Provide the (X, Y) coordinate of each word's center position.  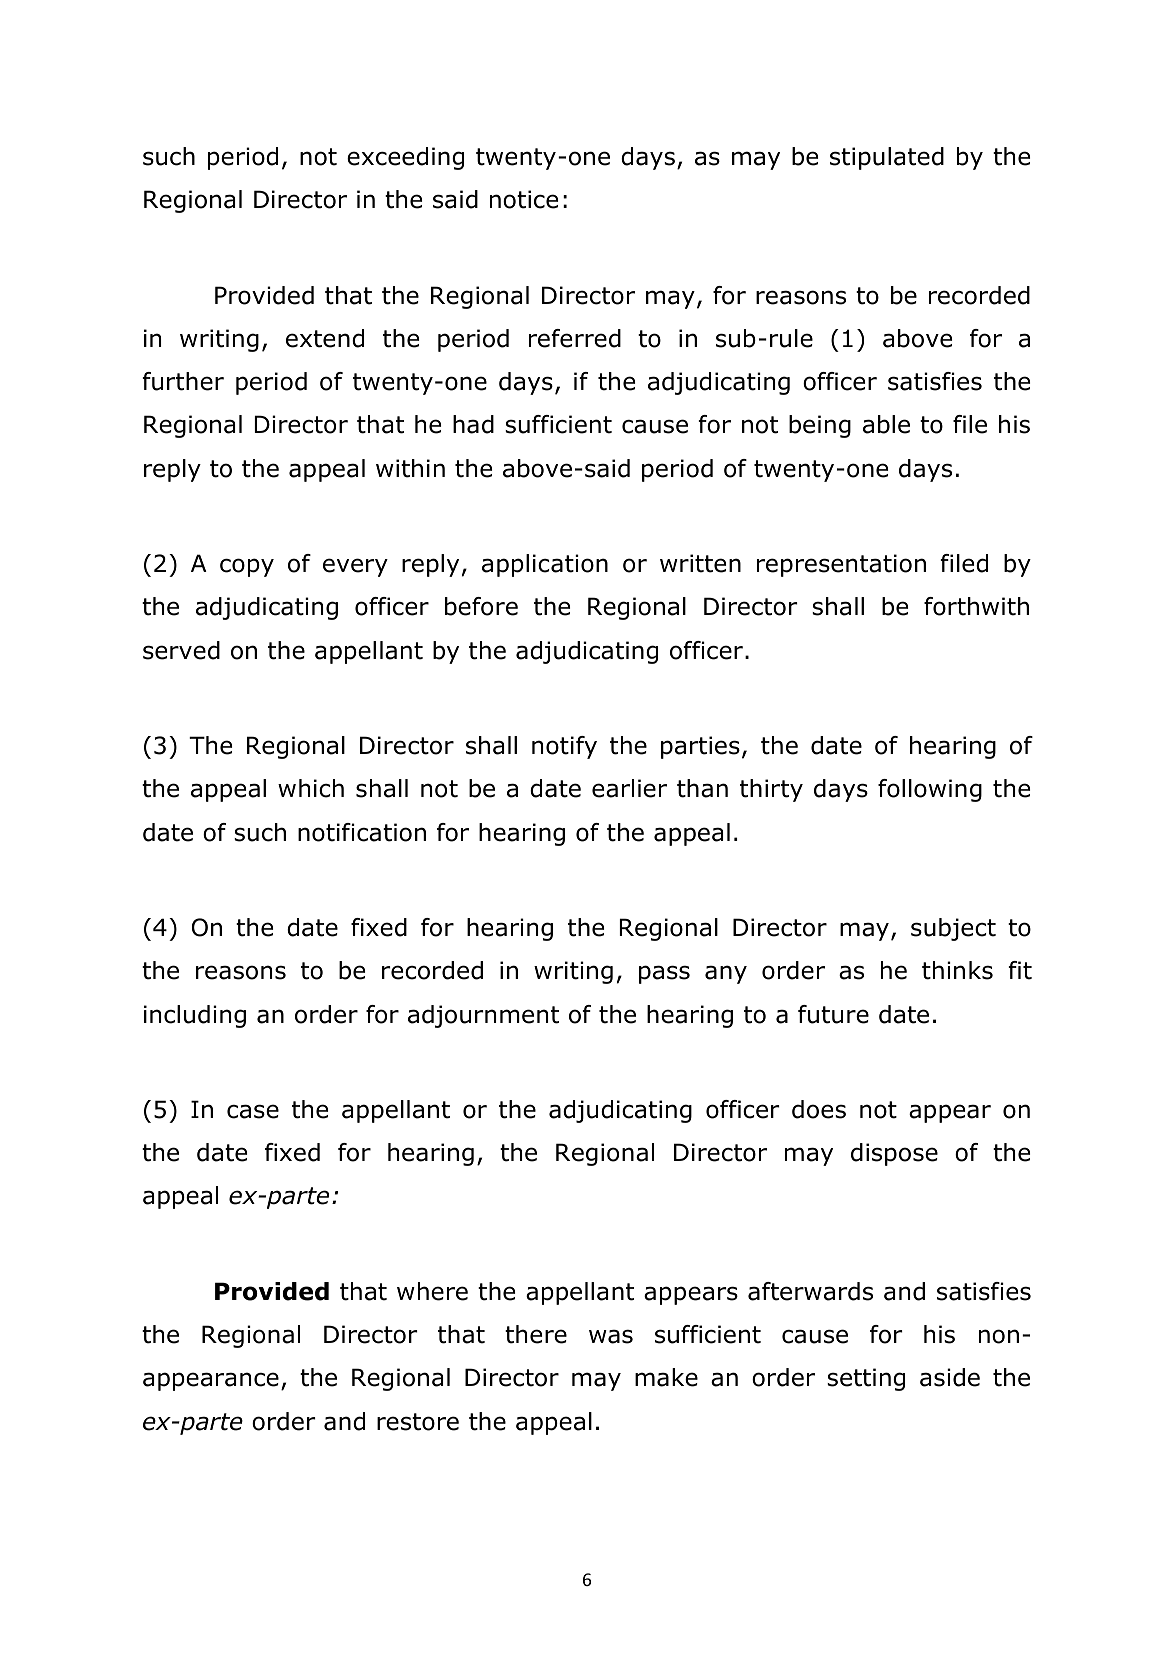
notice (524, 199)
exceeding (405, 158)
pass (664, 974)
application (545, 565)
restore (418, 1422)
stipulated (887, 158)
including (195, 1016)
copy (247, 567)
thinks (957, 970)
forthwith (976, 606)
